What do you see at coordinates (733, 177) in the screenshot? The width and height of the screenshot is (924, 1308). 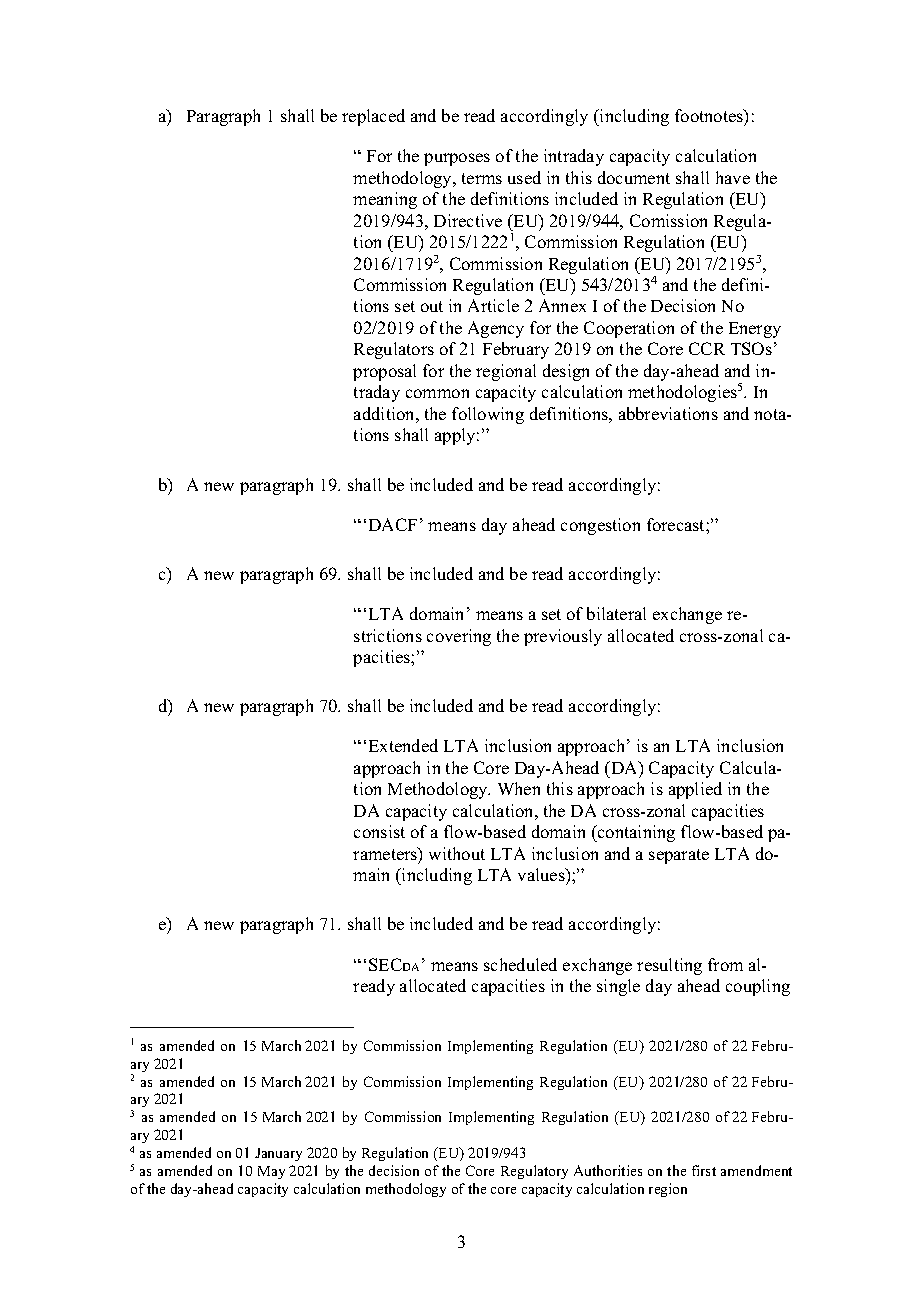 I see `have` at bounding box center [733, 177].
